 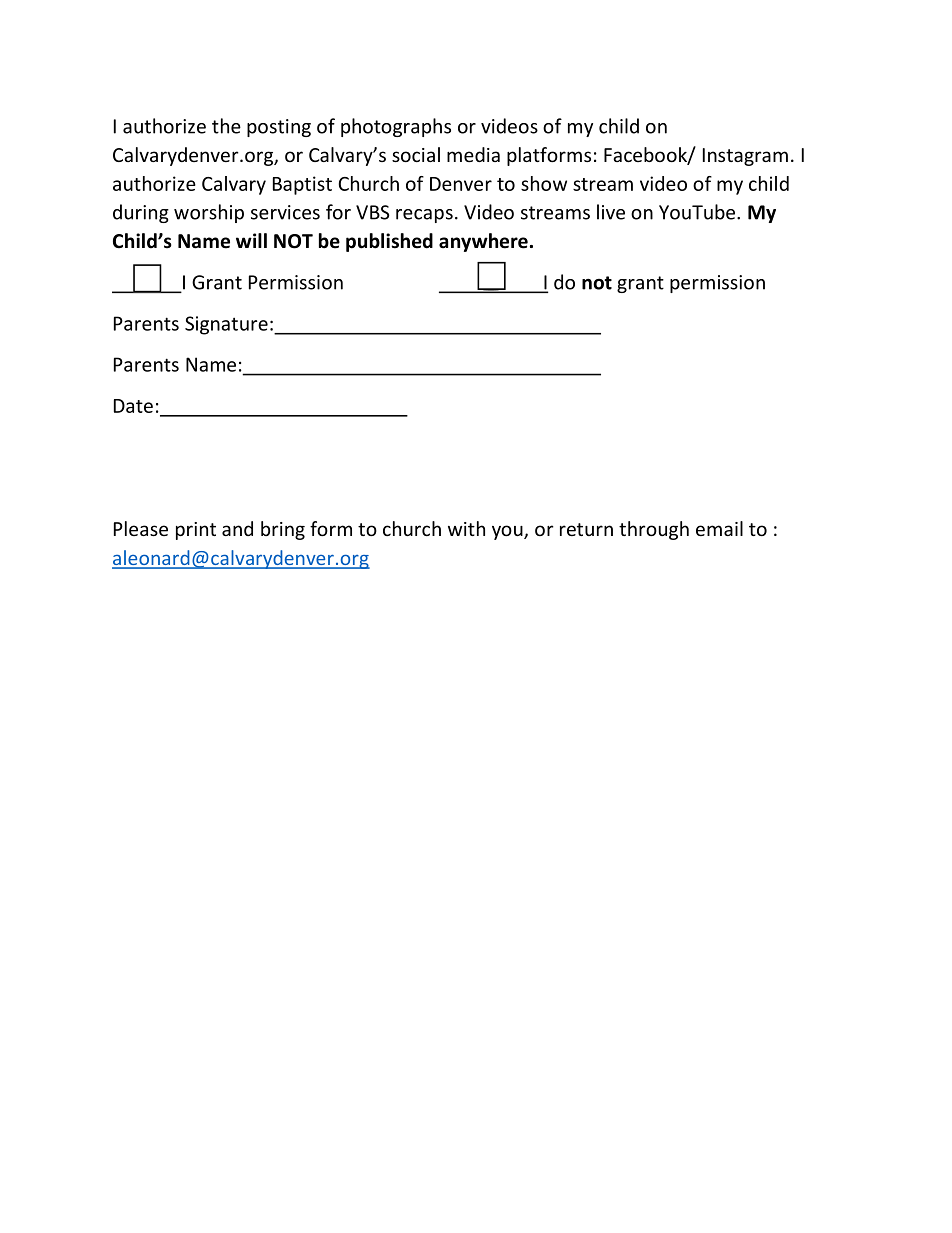 What do you see at coordinates (745, 157) in the screenshot?
I see `Instagram` at bounding box center [745, 157].
